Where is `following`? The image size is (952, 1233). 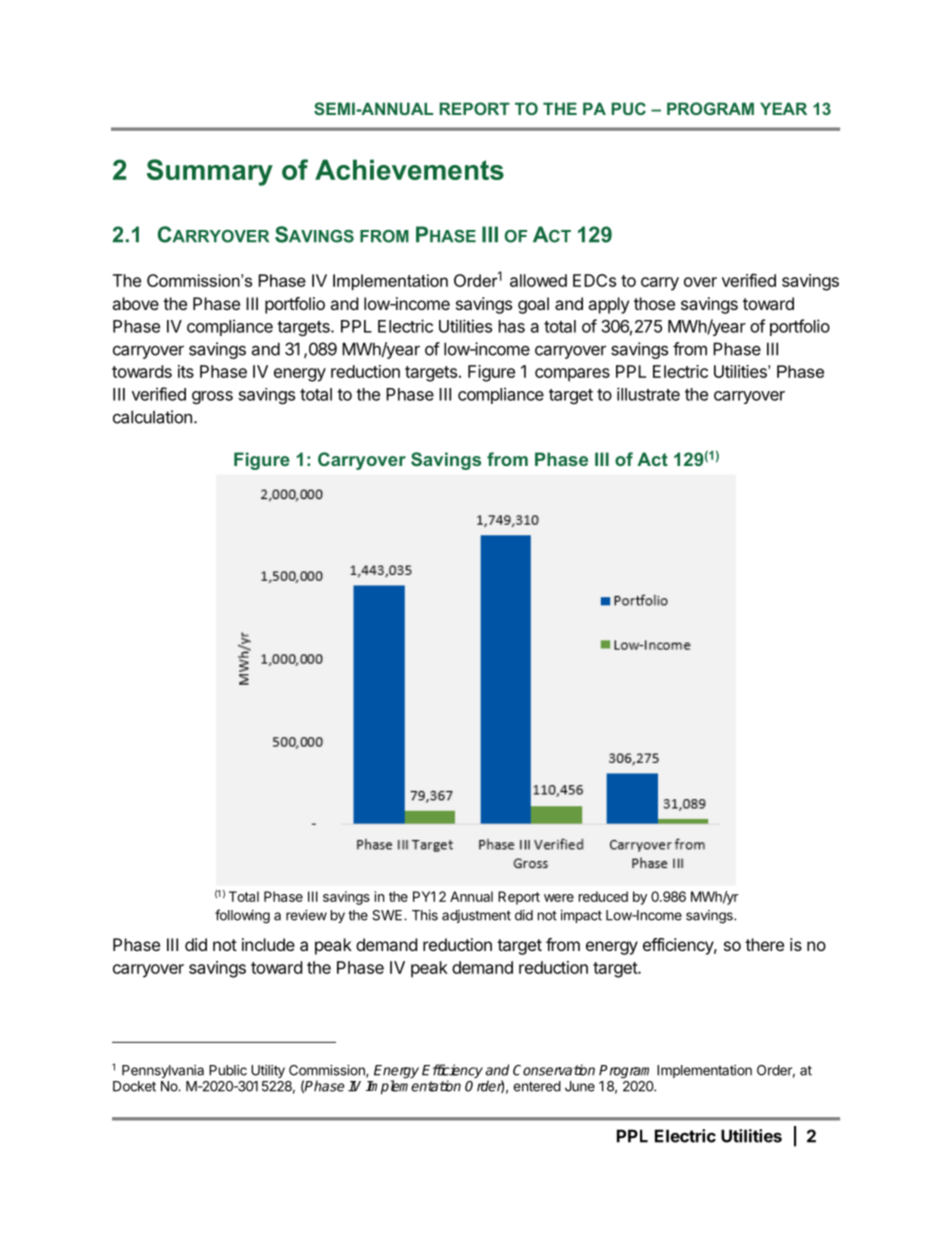
following is located at coordinates (242, 916).
